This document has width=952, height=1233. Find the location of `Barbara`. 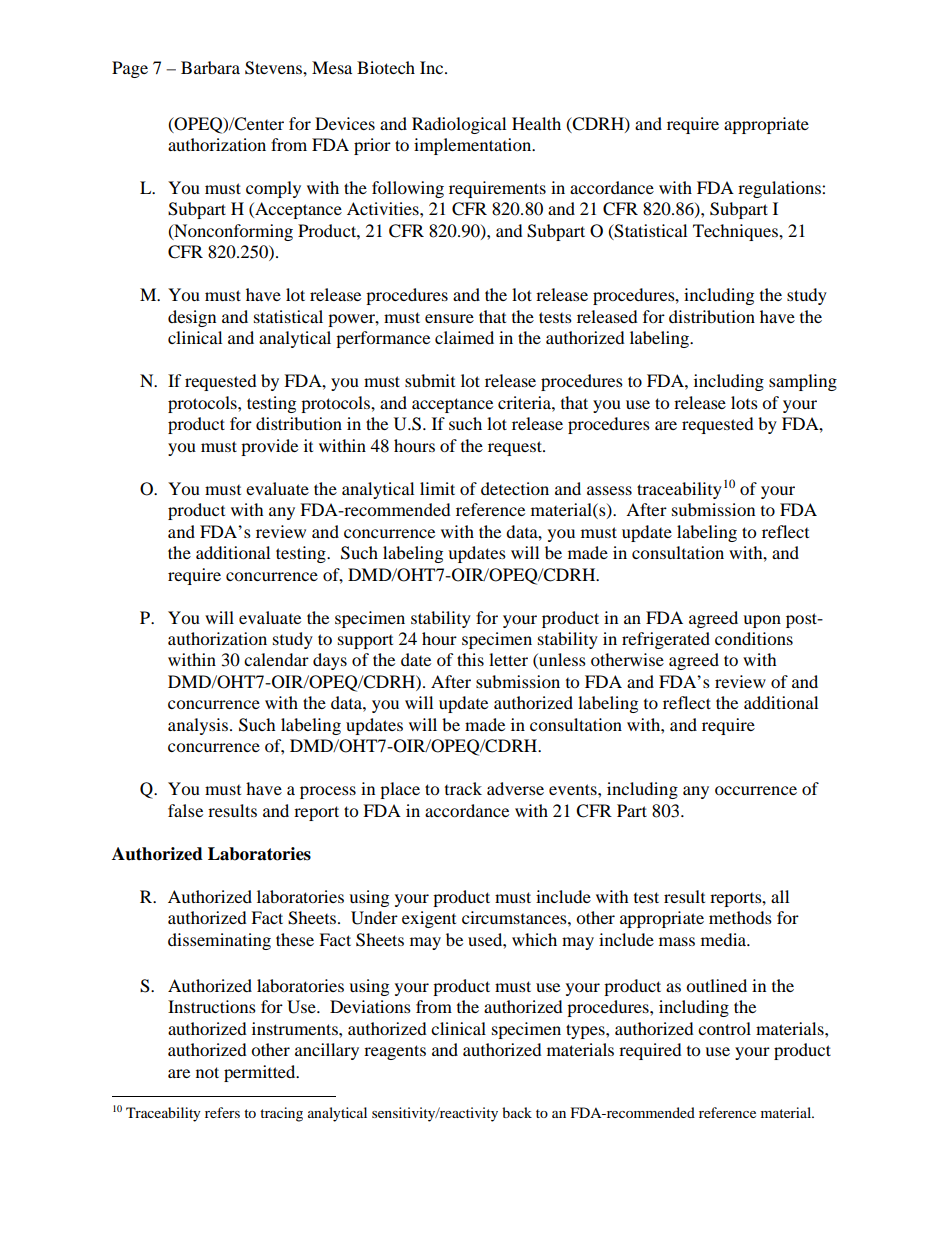

Barbara is located at coordinates (210, 67).
